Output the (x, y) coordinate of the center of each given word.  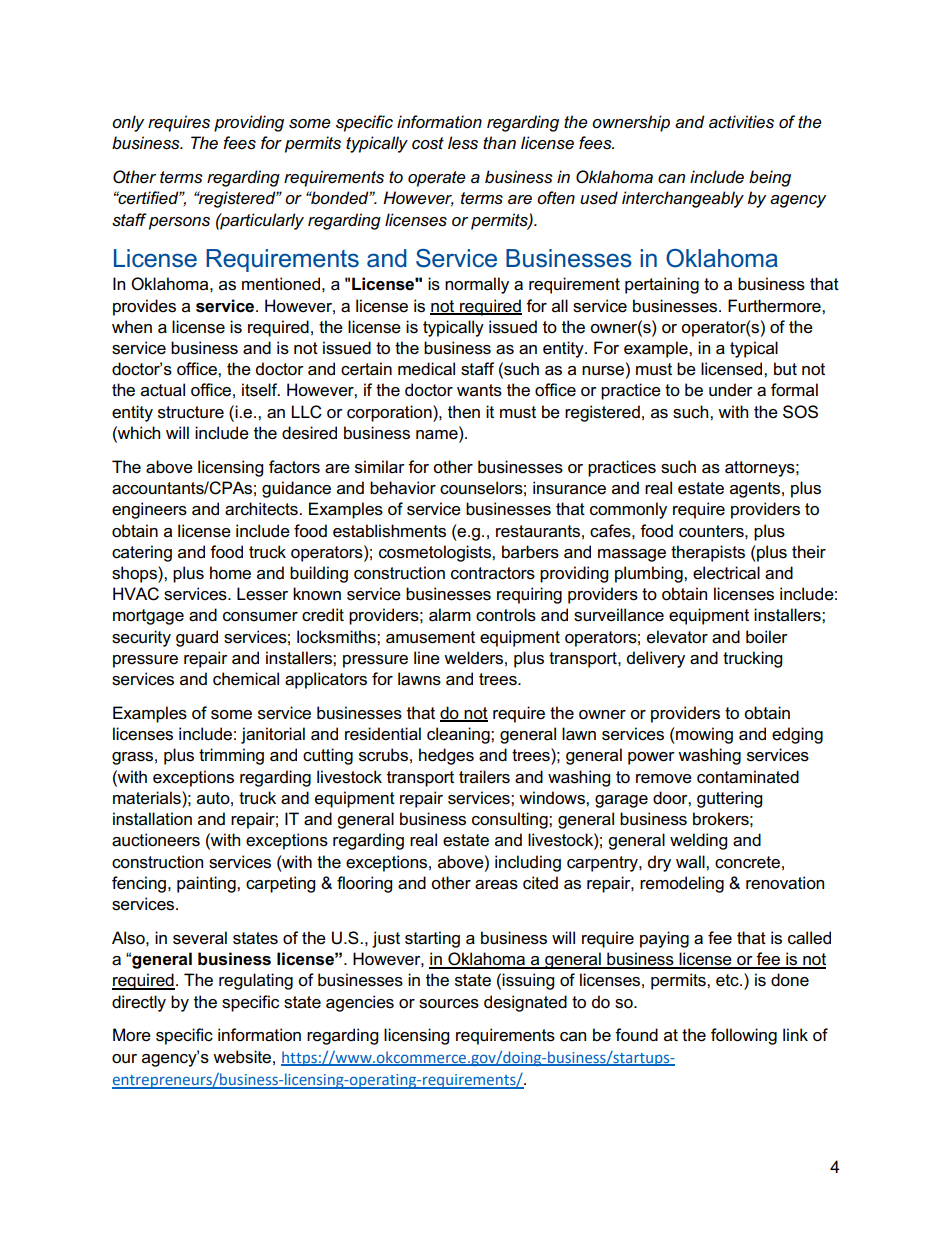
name (438, 434)
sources (449, 1004)
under (731, 390)
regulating (256, 981)
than (499, 143)
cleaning (459, 735)
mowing (703, 735)
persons (179, 223)
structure (191, 412)
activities (741, 122)
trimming (231, 756)
